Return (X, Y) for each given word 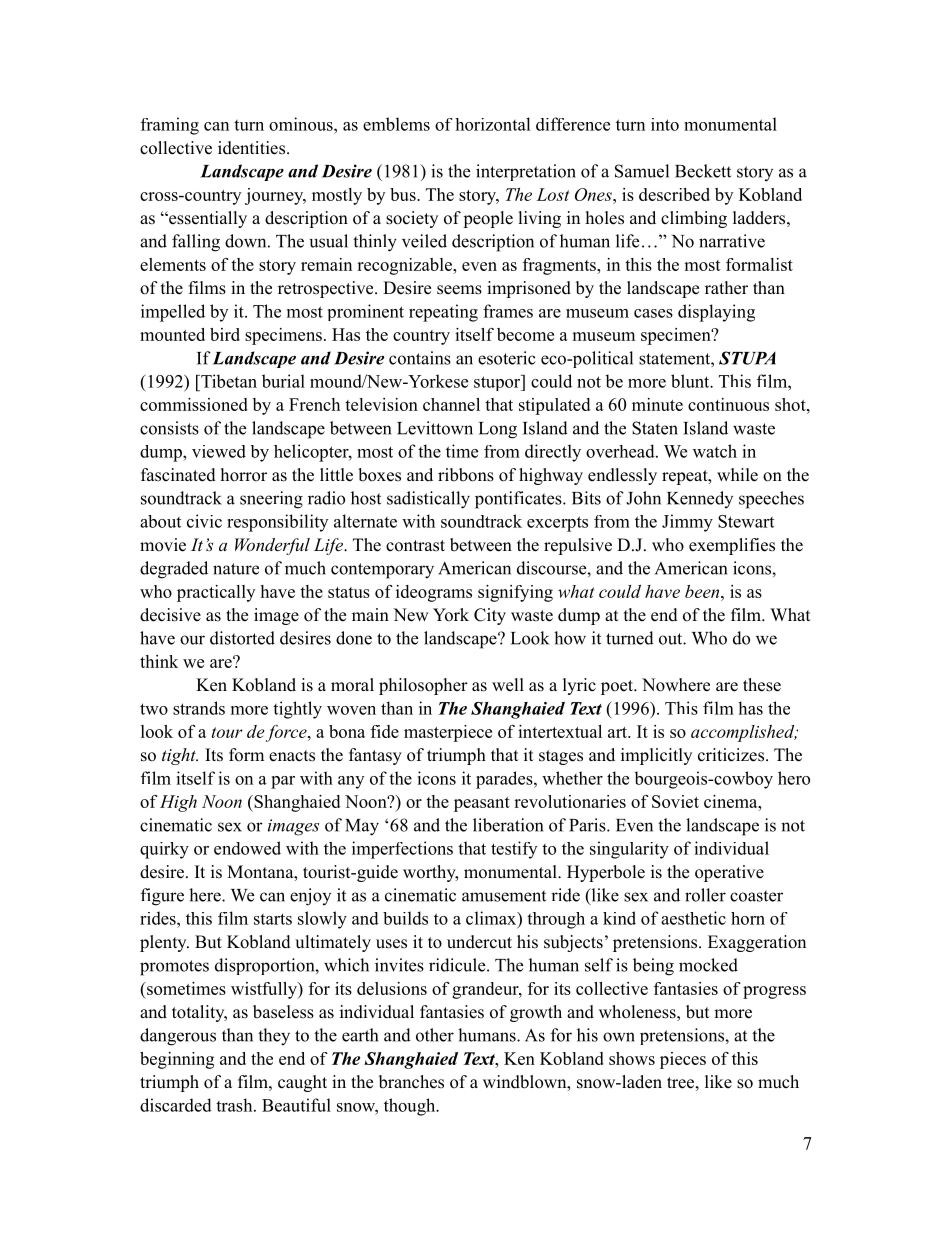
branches (411, 1082)
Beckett (703, 171)
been (703, 591)
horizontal (493, 124)
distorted (242, 638)
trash (235, 1105)
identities (251, 148)
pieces (683, 1060)
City (490, 616)
